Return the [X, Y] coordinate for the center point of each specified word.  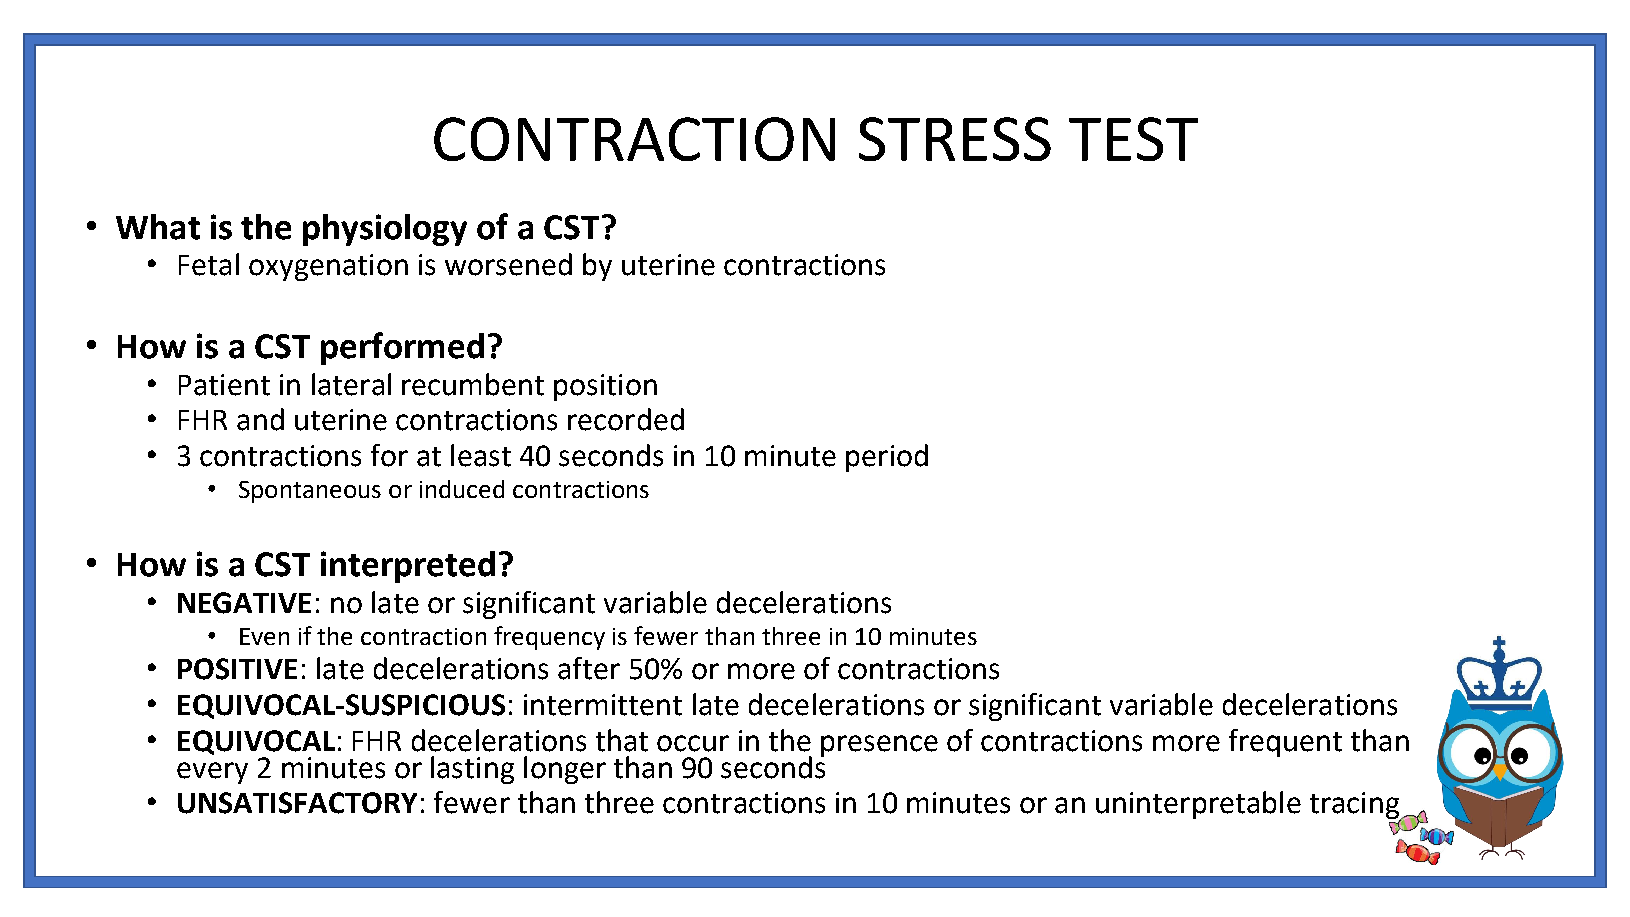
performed [402, 348]
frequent [1285, 743]
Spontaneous [310, 492]
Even [264, 636]
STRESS [955, 139]
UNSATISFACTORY [297, 803]
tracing [1355, 807]
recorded [626, 419]
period [887, 458]
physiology [385, 230]
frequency [549, 638]
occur [693, 743]
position [605, 387]
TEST [1133, 139]
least [481, 455]
